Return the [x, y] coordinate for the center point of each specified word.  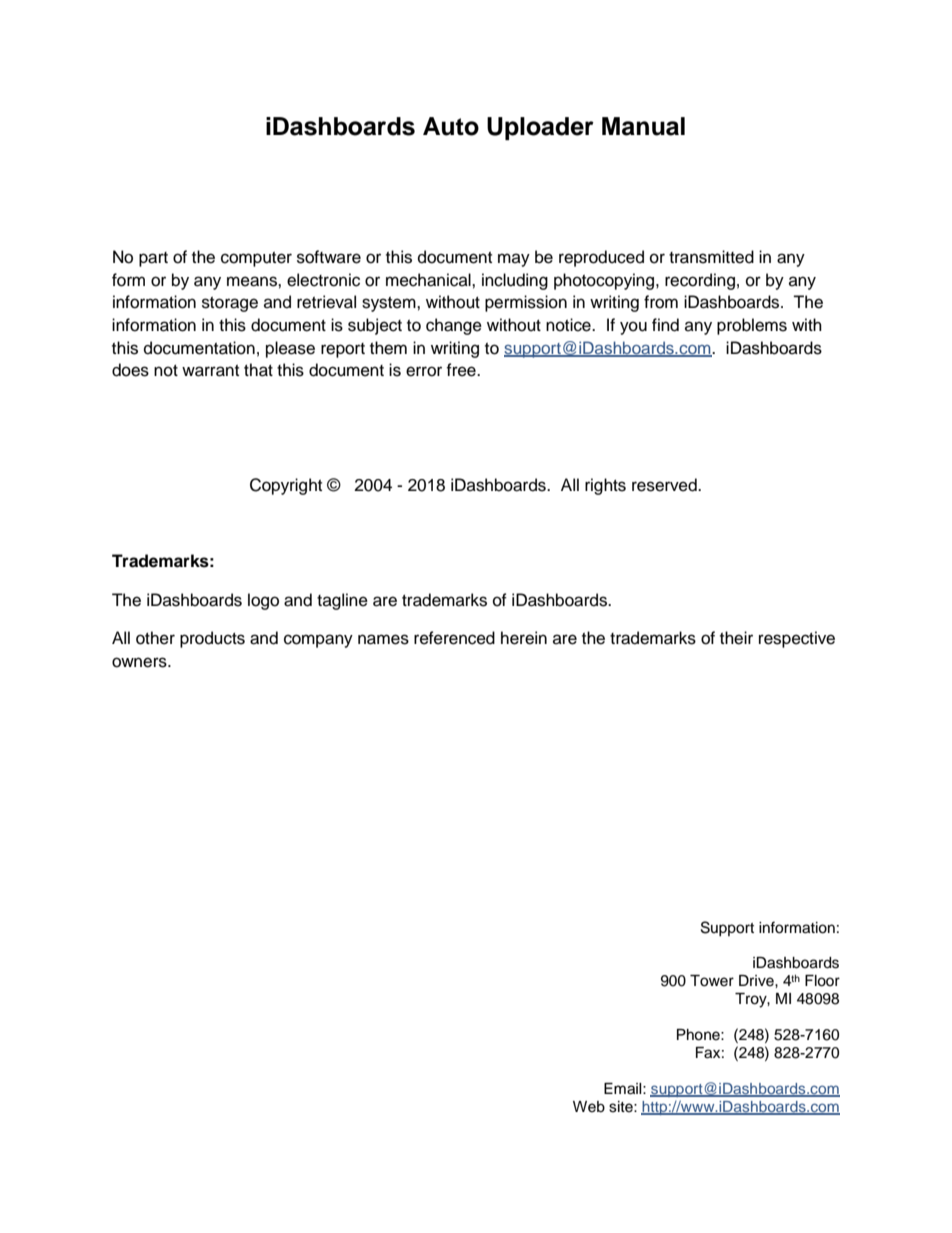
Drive [757, 981]
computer [256, 259]
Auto [451, 126]
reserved [665, 485]
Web [589, 1107]
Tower [712, 981]
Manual [643, 126]
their [736, 638]
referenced [454, 638]
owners [140, 662]
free [462, 370]
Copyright [286, 486]
